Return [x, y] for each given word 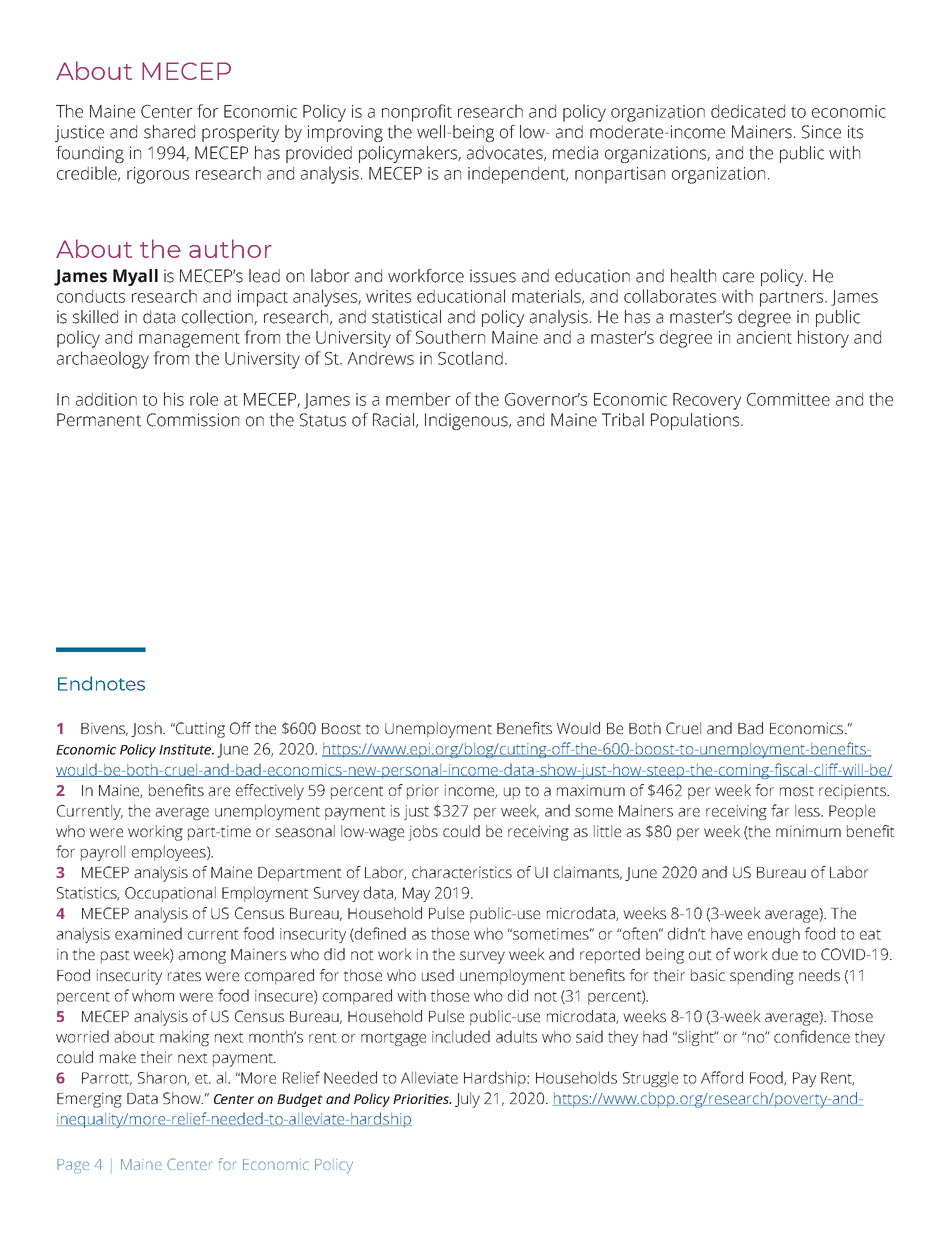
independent [518, 175]
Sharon [163, 1078]
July [467, 1100]
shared [169, 132]
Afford [722, 1077]
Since [821, 132]
